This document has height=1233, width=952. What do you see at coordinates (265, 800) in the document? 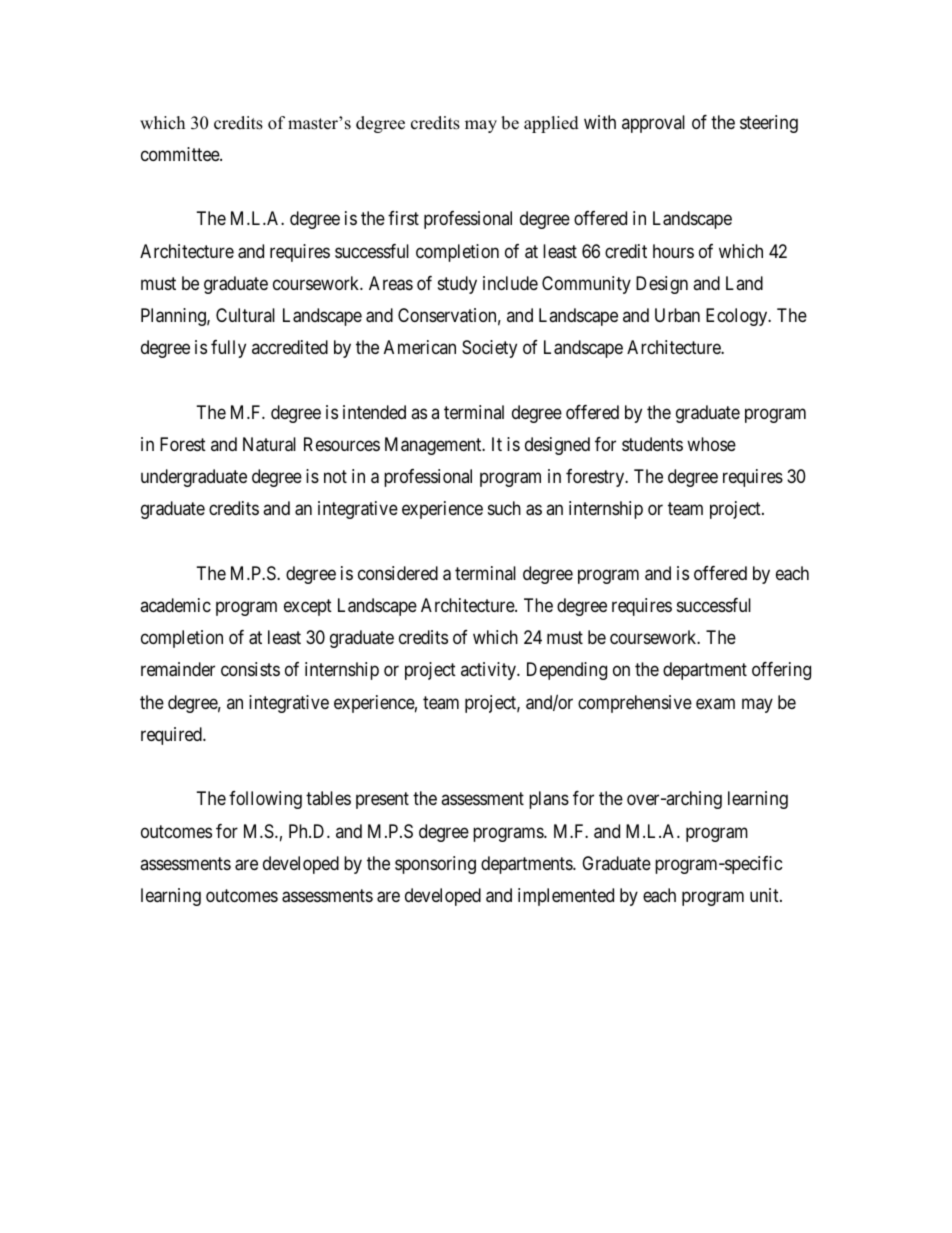
I see `following` at bounding box center [265, 800].
